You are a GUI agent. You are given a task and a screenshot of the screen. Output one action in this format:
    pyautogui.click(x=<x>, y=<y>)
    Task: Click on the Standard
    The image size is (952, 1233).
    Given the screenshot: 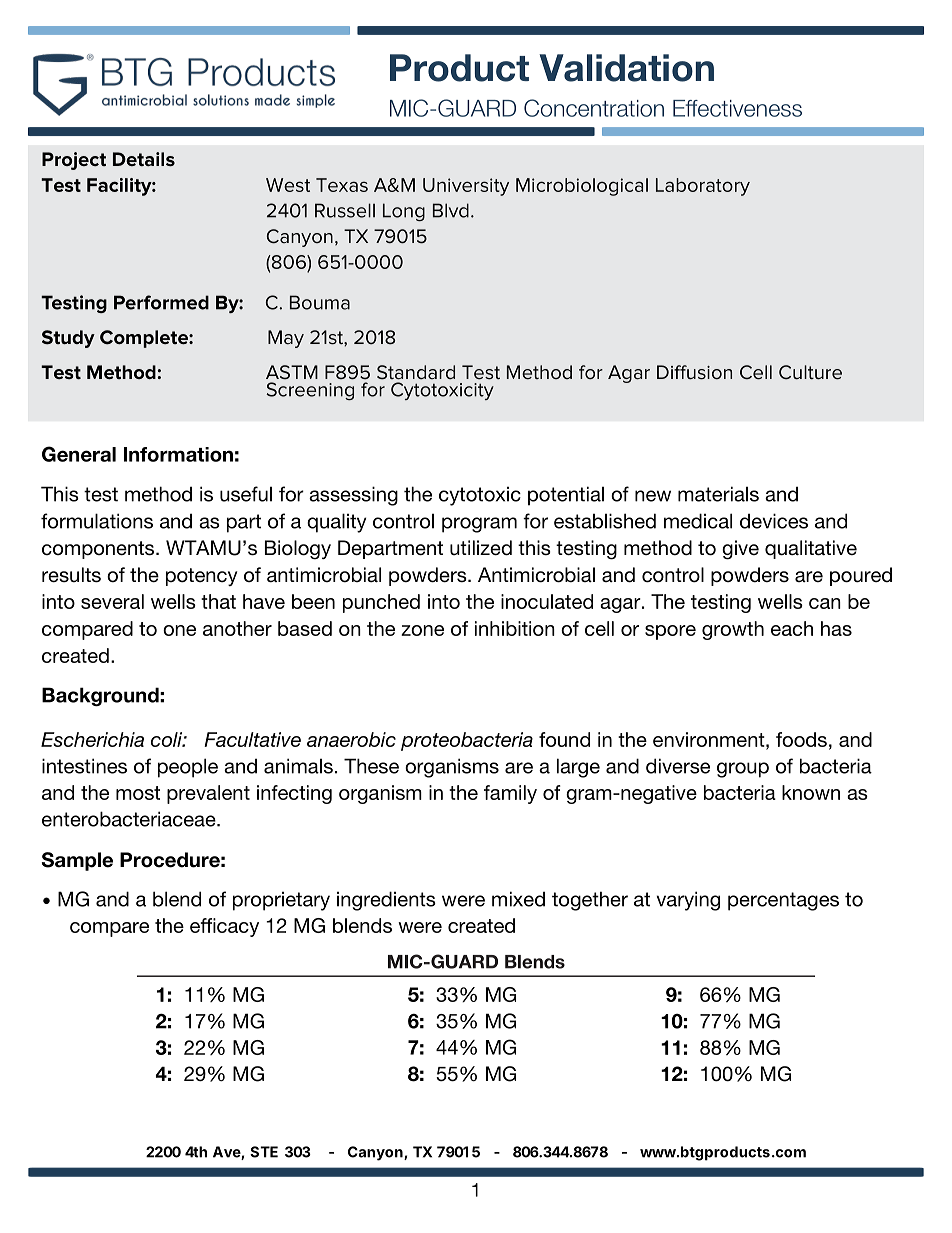 What is the action you would take?
    pyautogui.click(x=416, y=372)
